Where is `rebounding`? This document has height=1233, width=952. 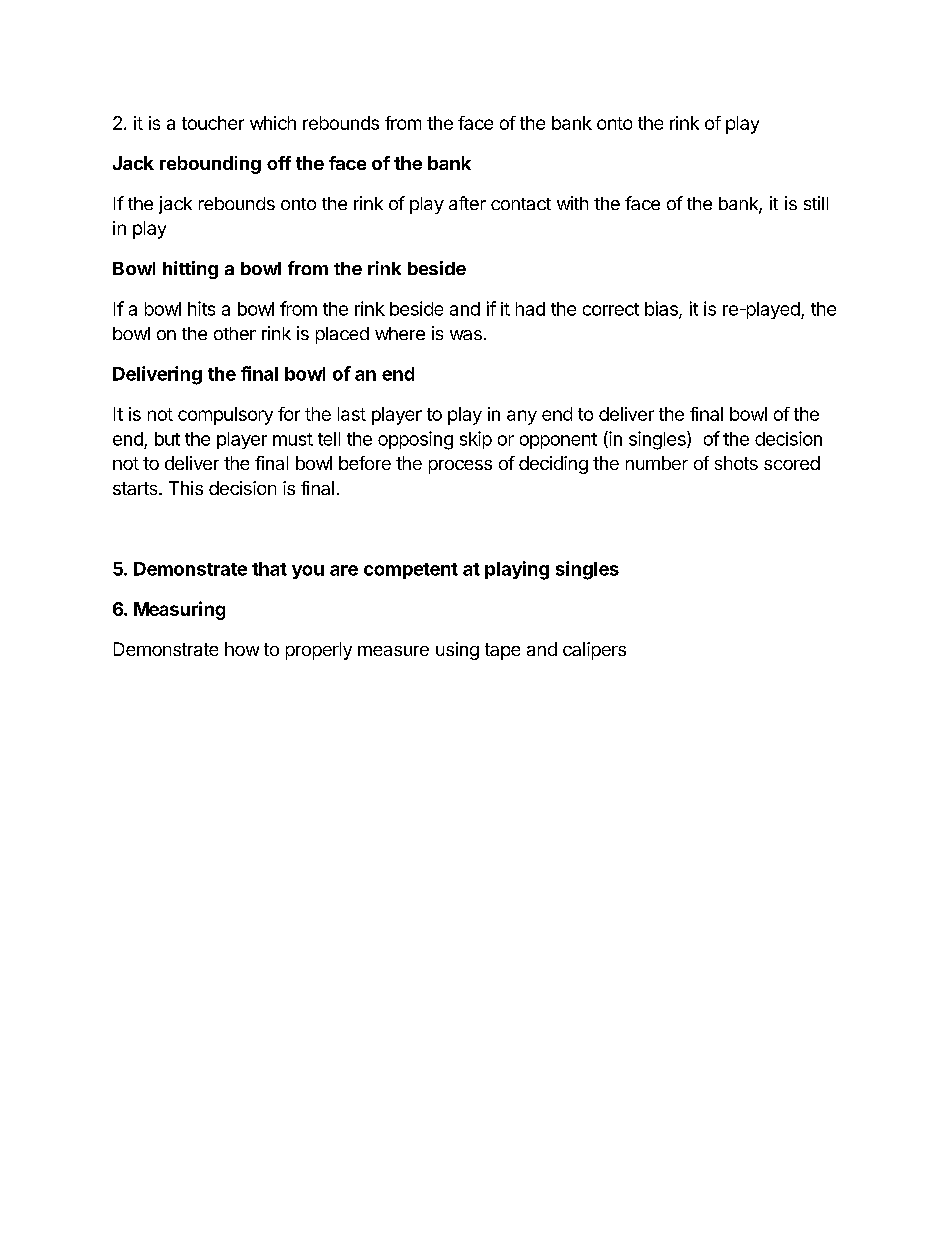 rebounding is located at coordinates (210, 165).
